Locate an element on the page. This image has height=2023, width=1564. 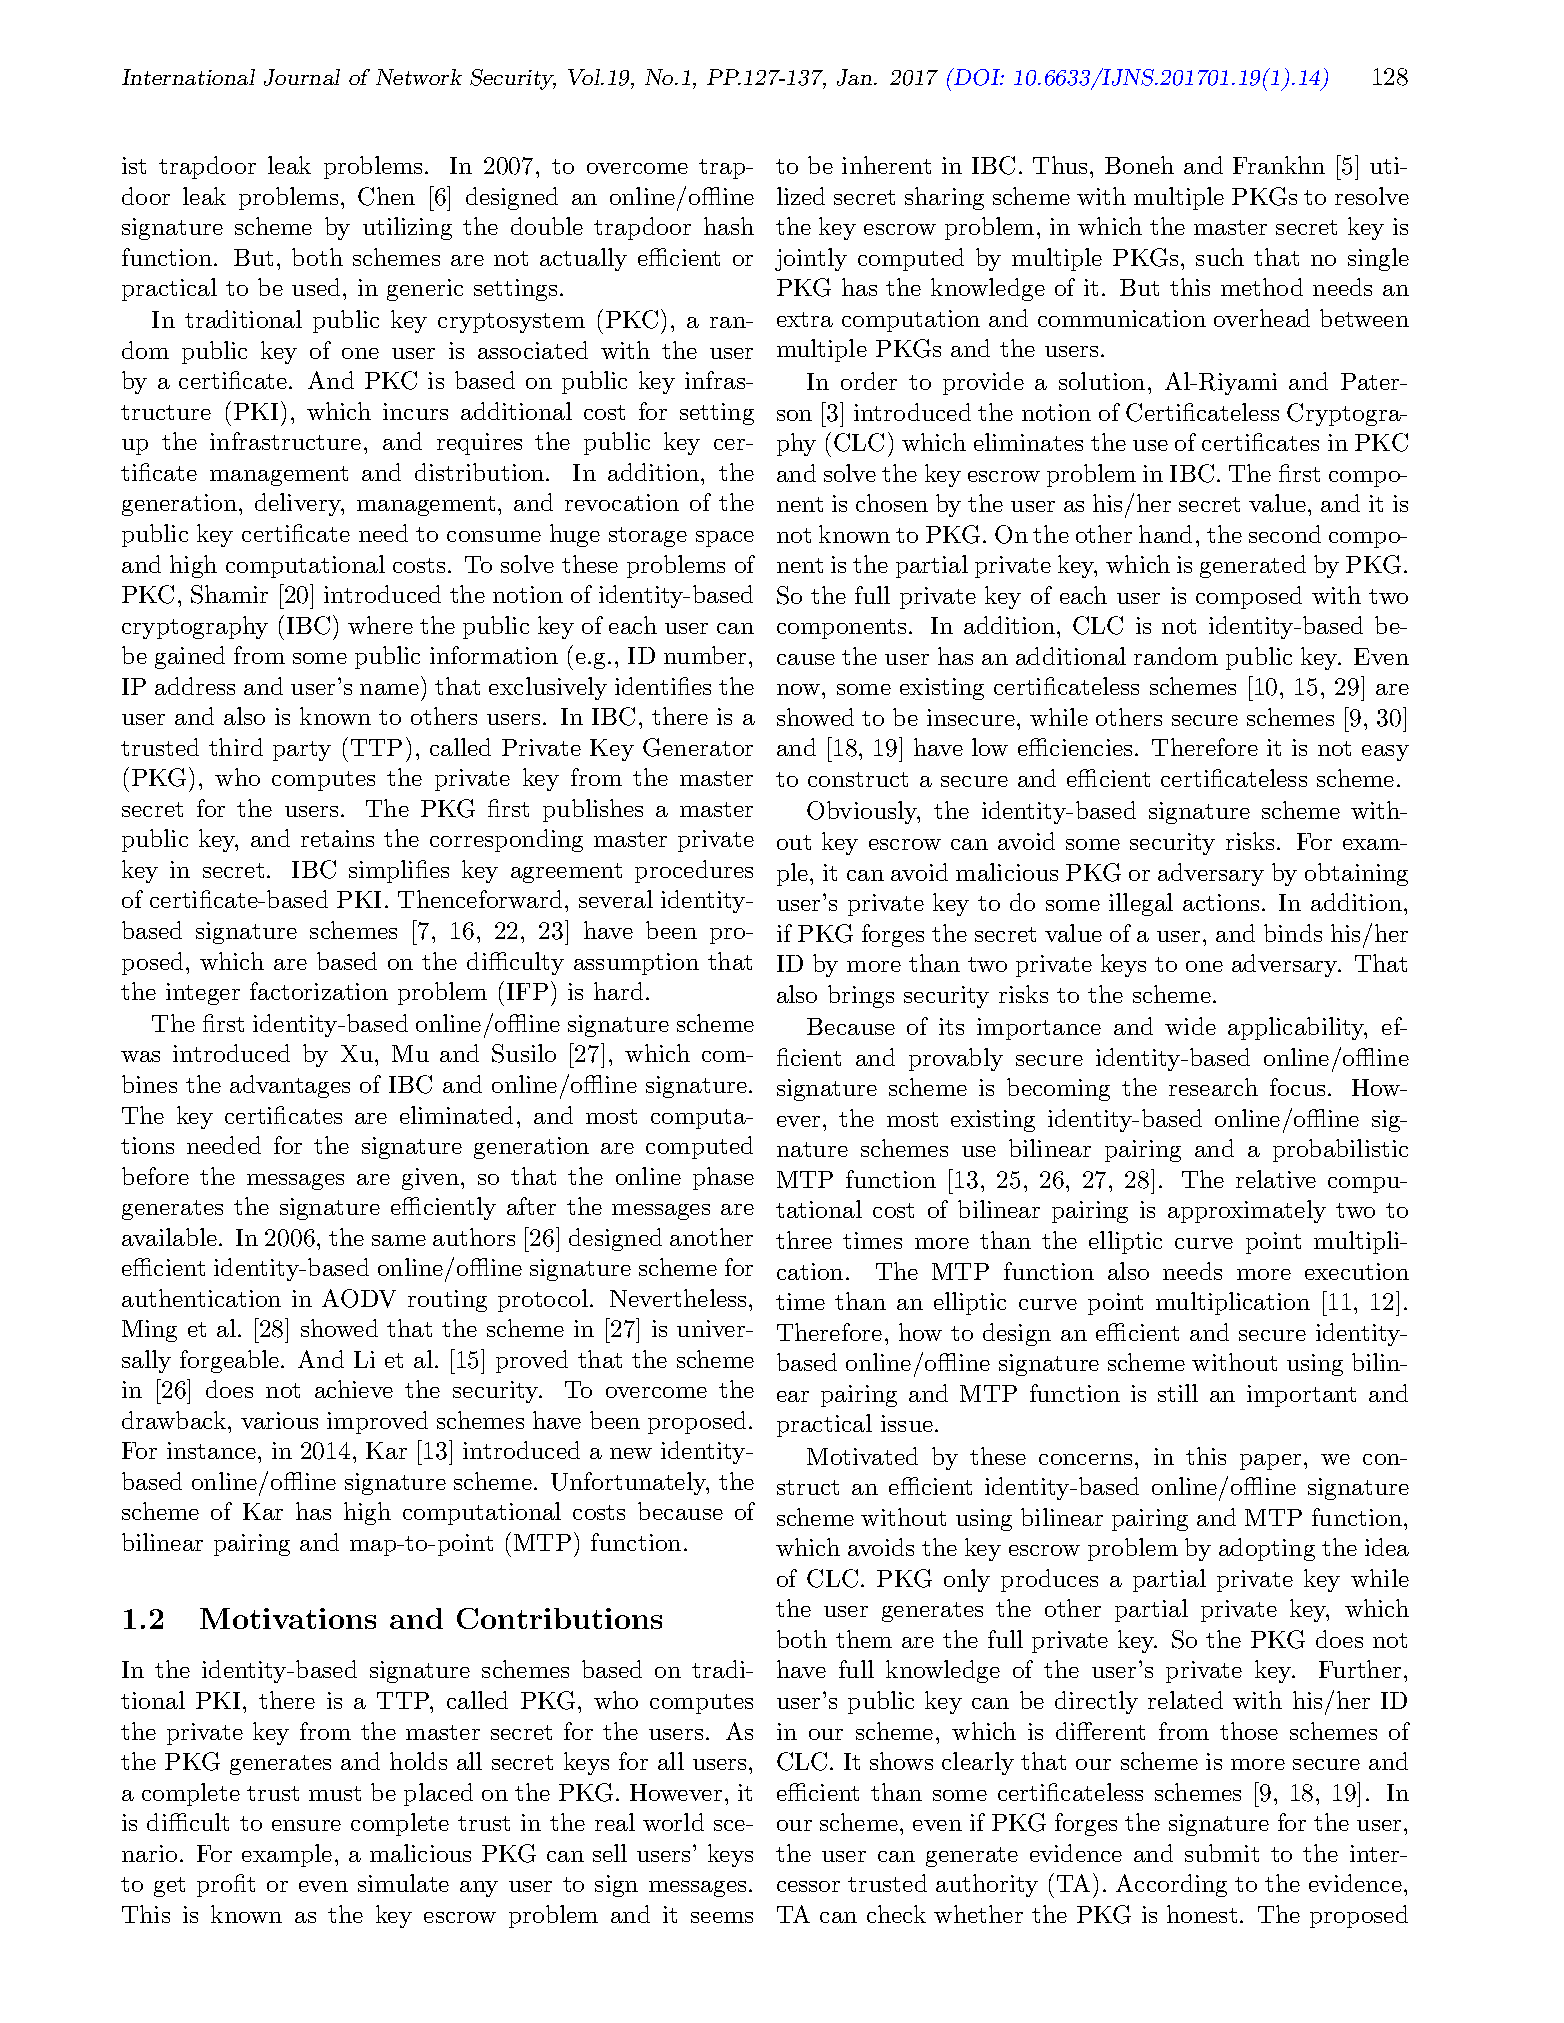
Generator is located at coordinates (698, 747).
